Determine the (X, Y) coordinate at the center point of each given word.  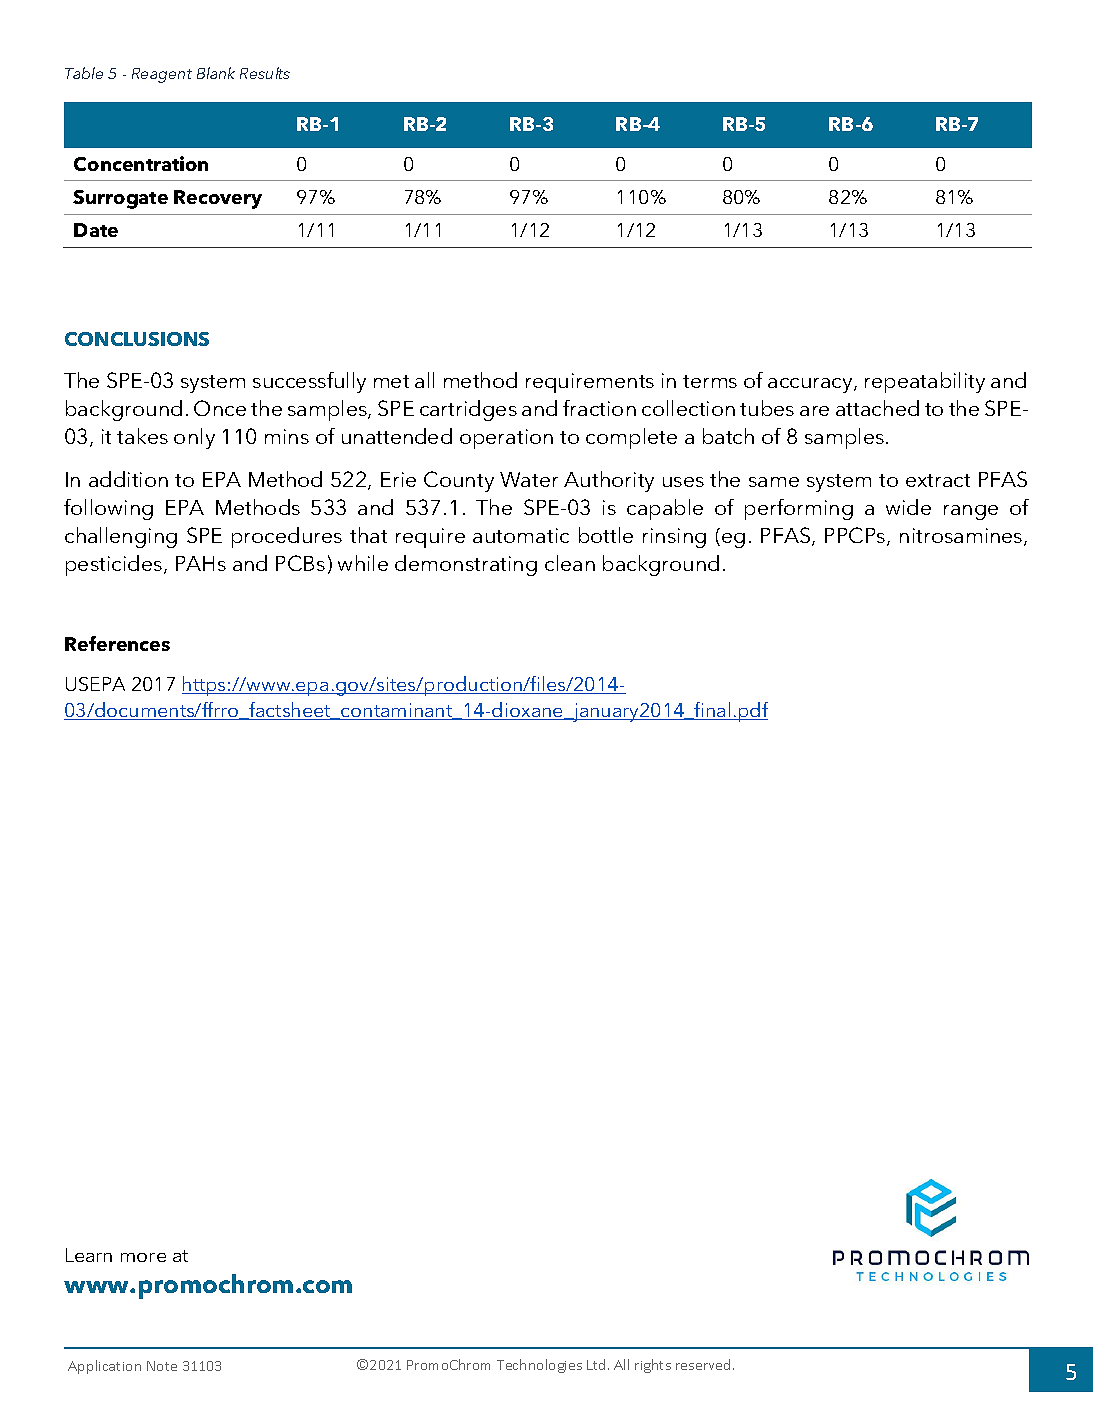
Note (162, 1366)
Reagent (162, 75)
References (117, 643)
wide (908, 507)
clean (570, 563)
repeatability (925, 382)
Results (265, 73)
